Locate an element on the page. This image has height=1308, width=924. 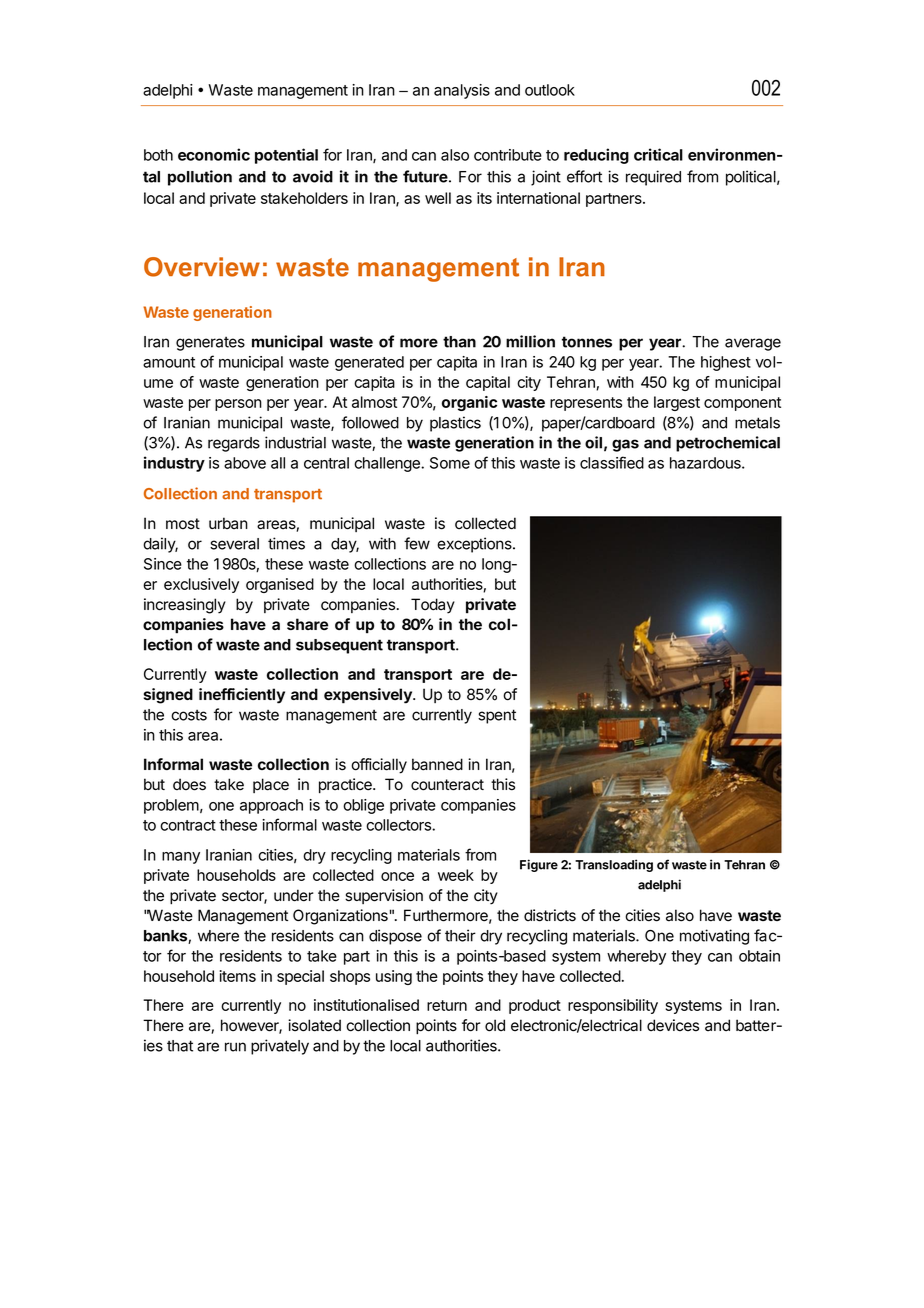
several is located at coordinates (234, 544).
